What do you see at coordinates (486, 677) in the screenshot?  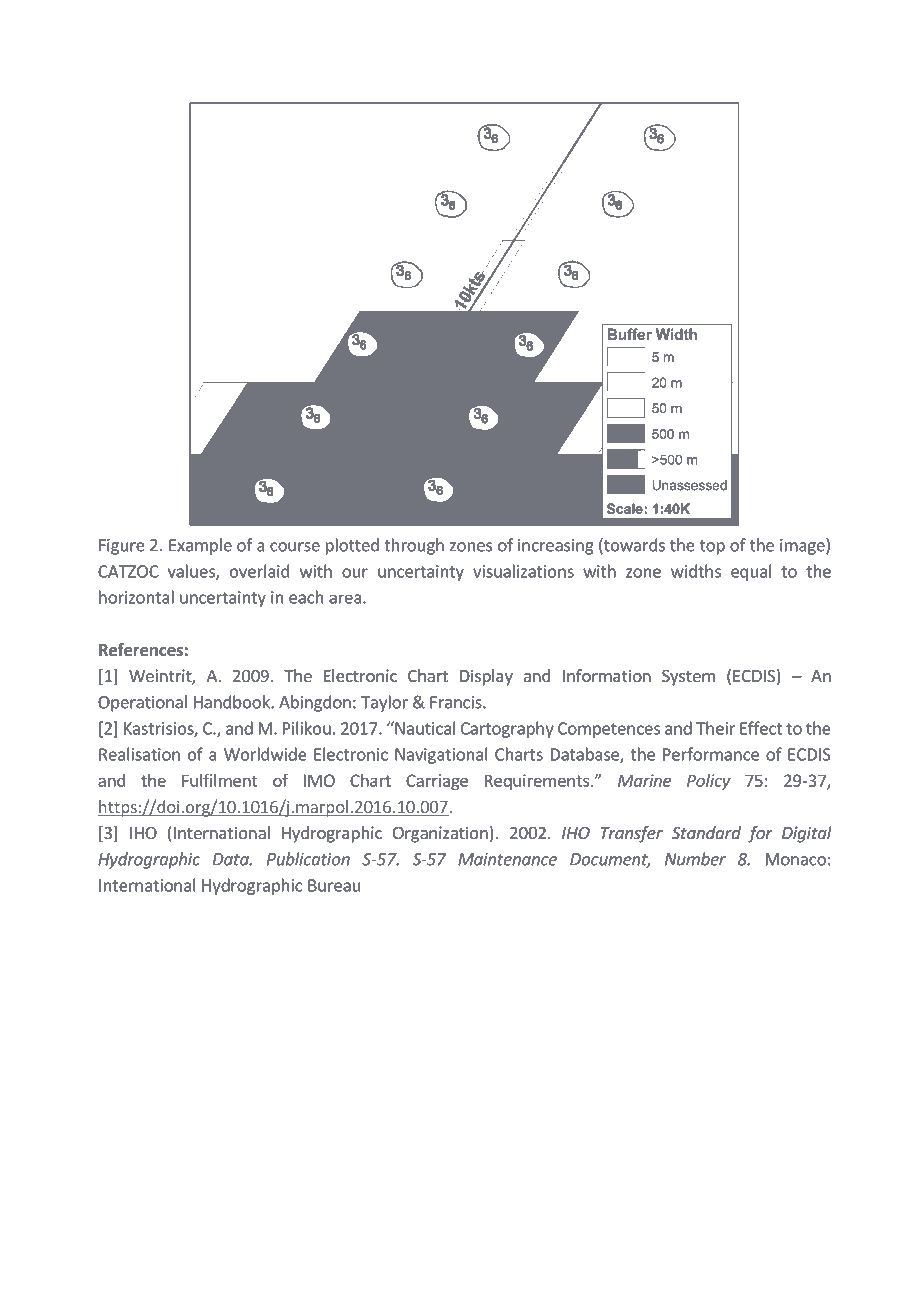 I see `Display` at bounding box center [486, 677].
